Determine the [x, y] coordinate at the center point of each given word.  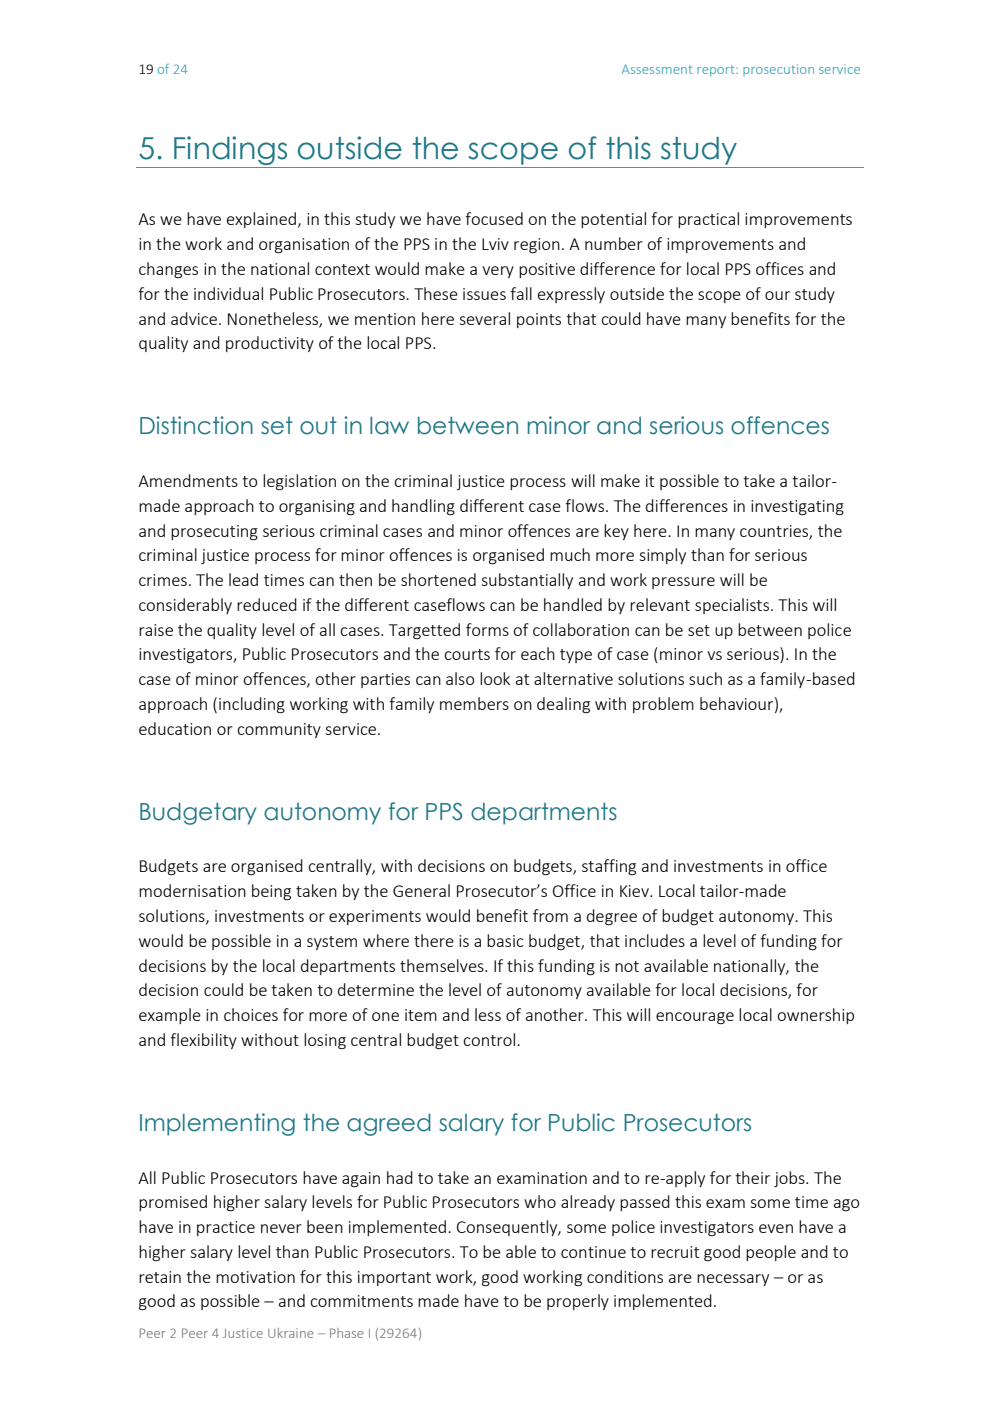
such [705, 678]
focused [494, 218]
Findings [231, 152]
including [252, 705]
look [495, 678]
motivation [255, 1277]
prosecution [778, 70]
